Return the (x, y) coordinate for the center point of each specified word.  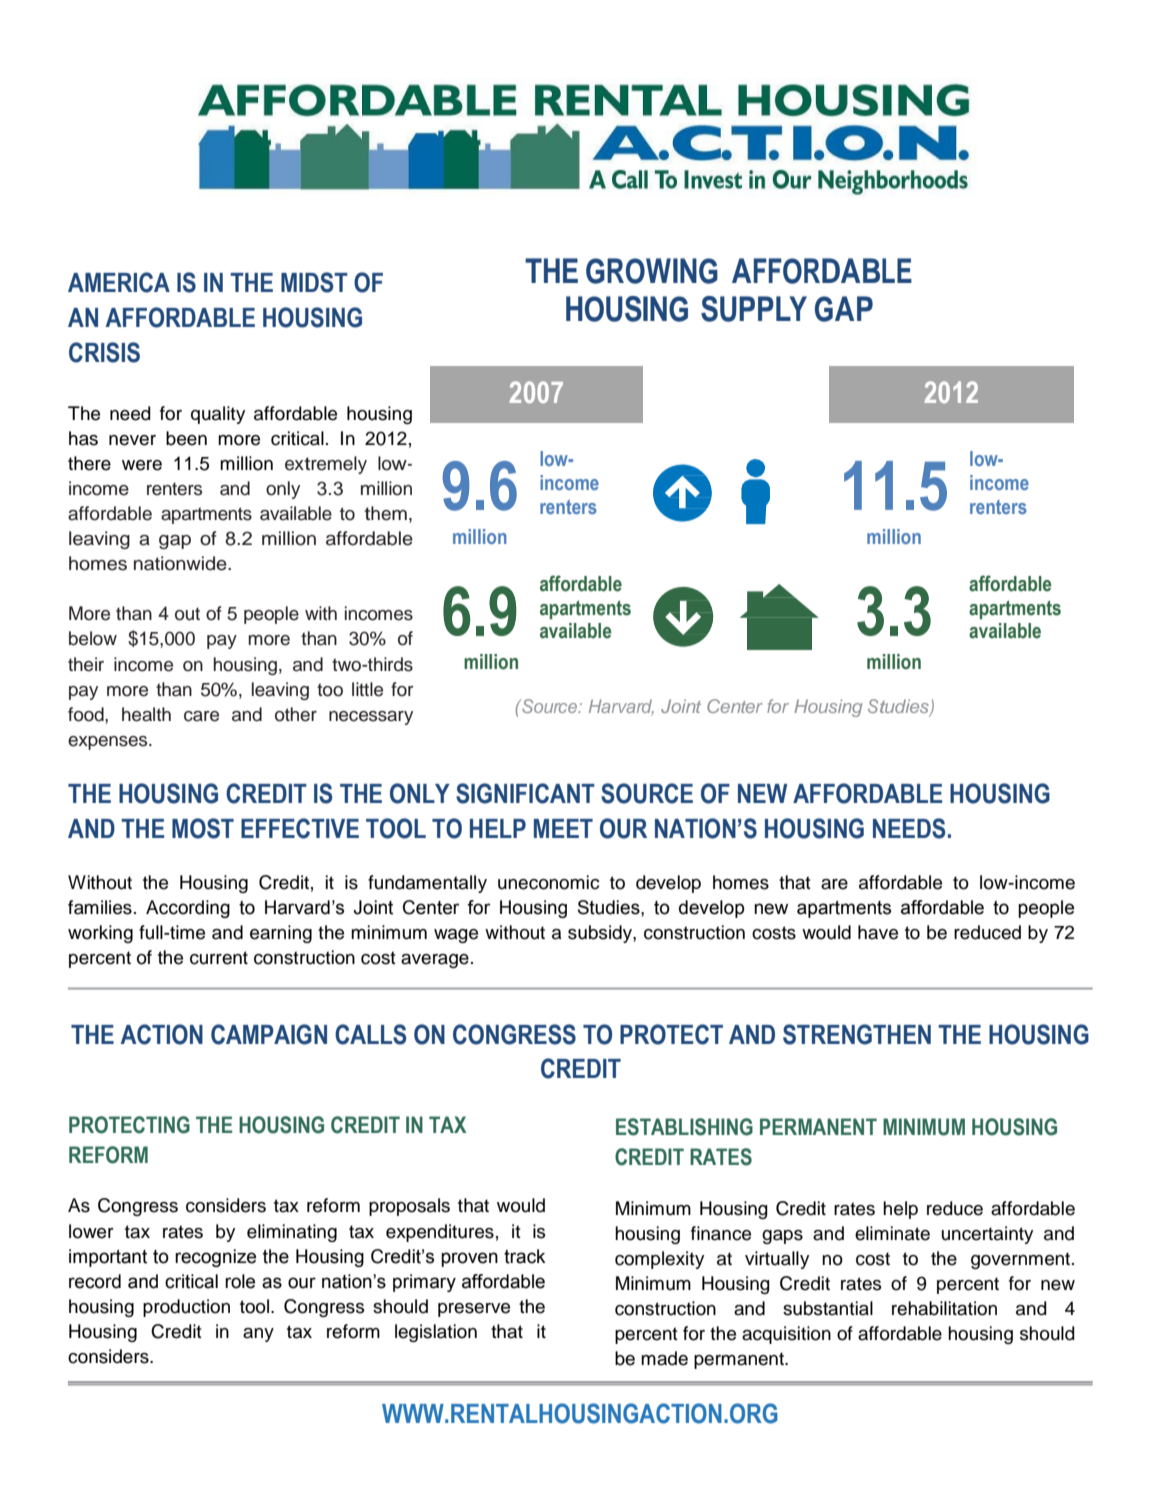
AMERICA (119, 282)
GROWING (652, 271)
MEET (563, 828)
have (878, 932)
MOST (203, 828)
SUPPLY (754, 309)
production (186, 1308)
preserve (474, 1310)
